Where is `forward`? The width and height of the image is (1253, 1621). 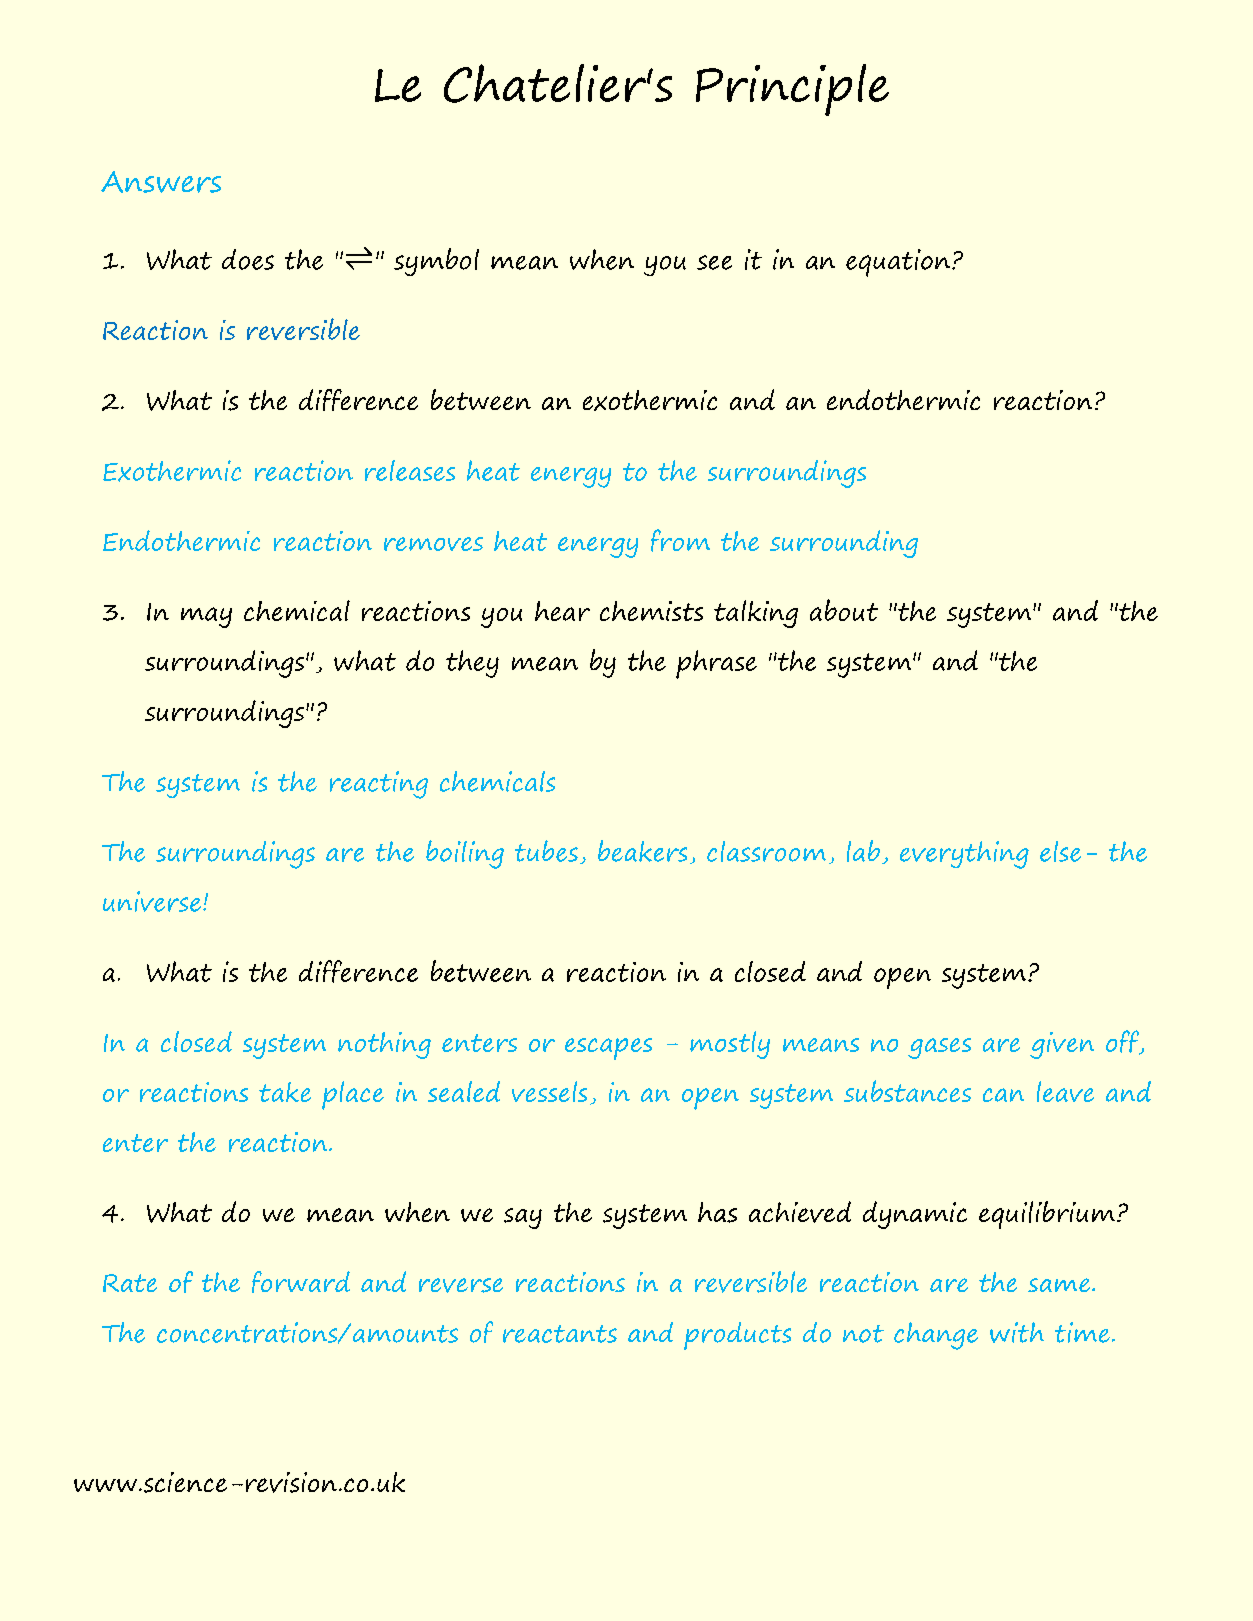 forward is located at coordinates (301, 1282).
